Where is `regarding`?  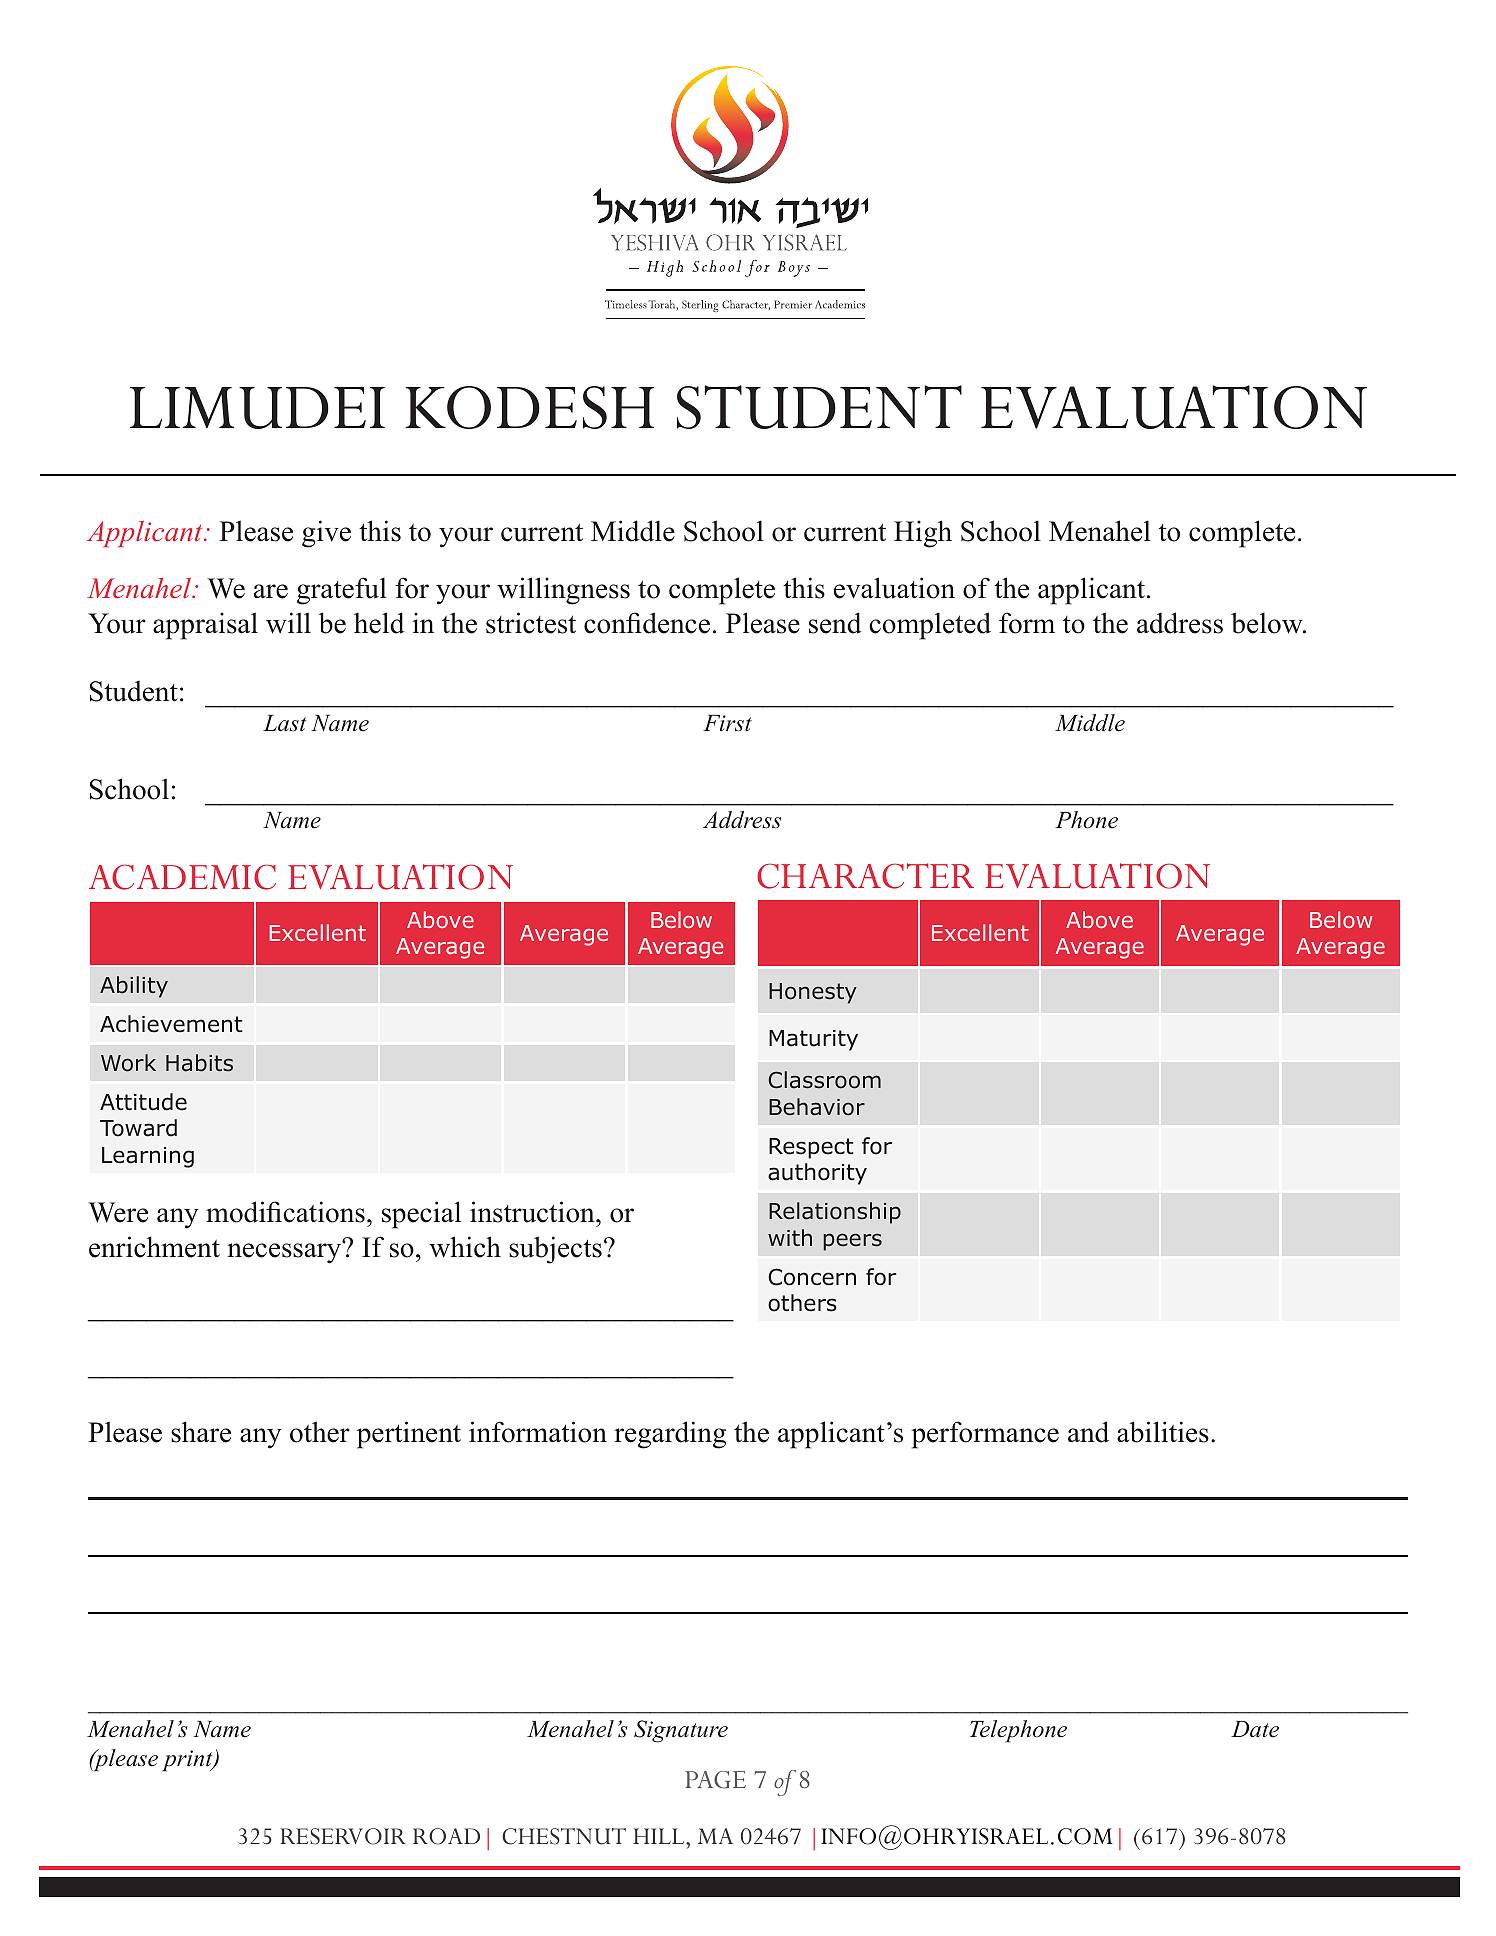
regarding is located at coordinates (670, 1435).
